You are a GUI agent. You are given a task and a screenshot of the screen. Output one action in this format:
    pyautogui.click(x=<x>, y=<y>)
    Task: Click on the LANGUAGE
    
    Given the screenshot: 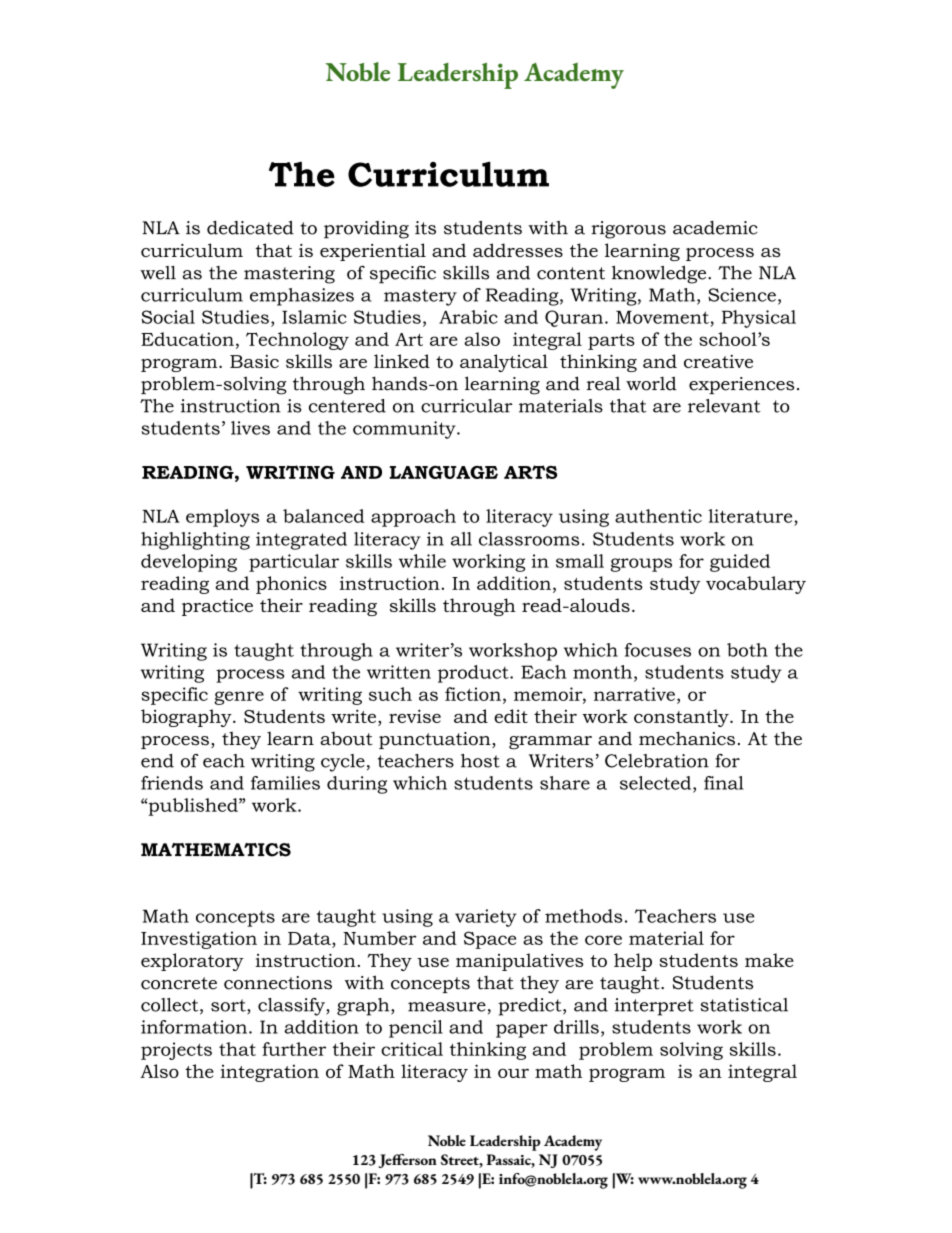 What is the action you would take?
    pyautogui.click(x=443, y=472)
